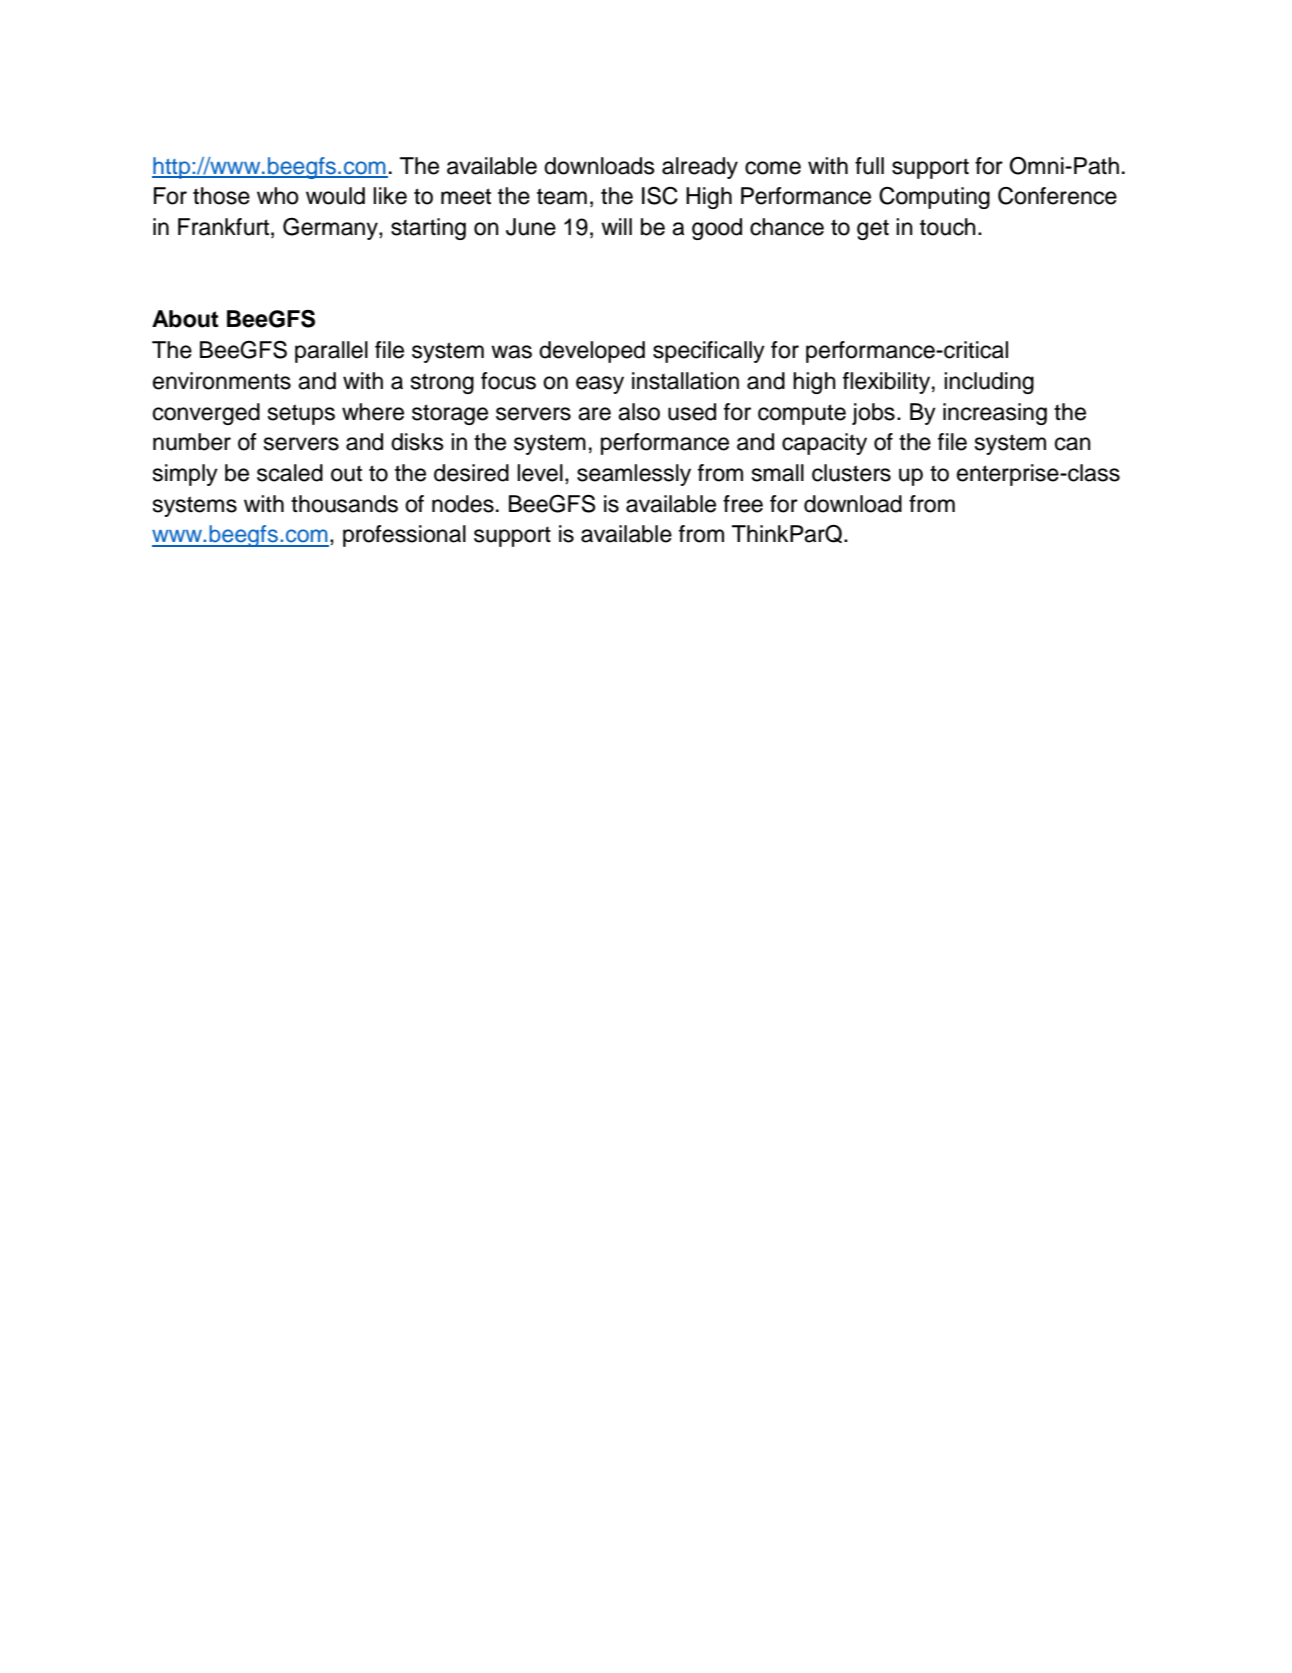 This screenshot has width=1292, height=1673. I want to click on who, so click(278, 196).
